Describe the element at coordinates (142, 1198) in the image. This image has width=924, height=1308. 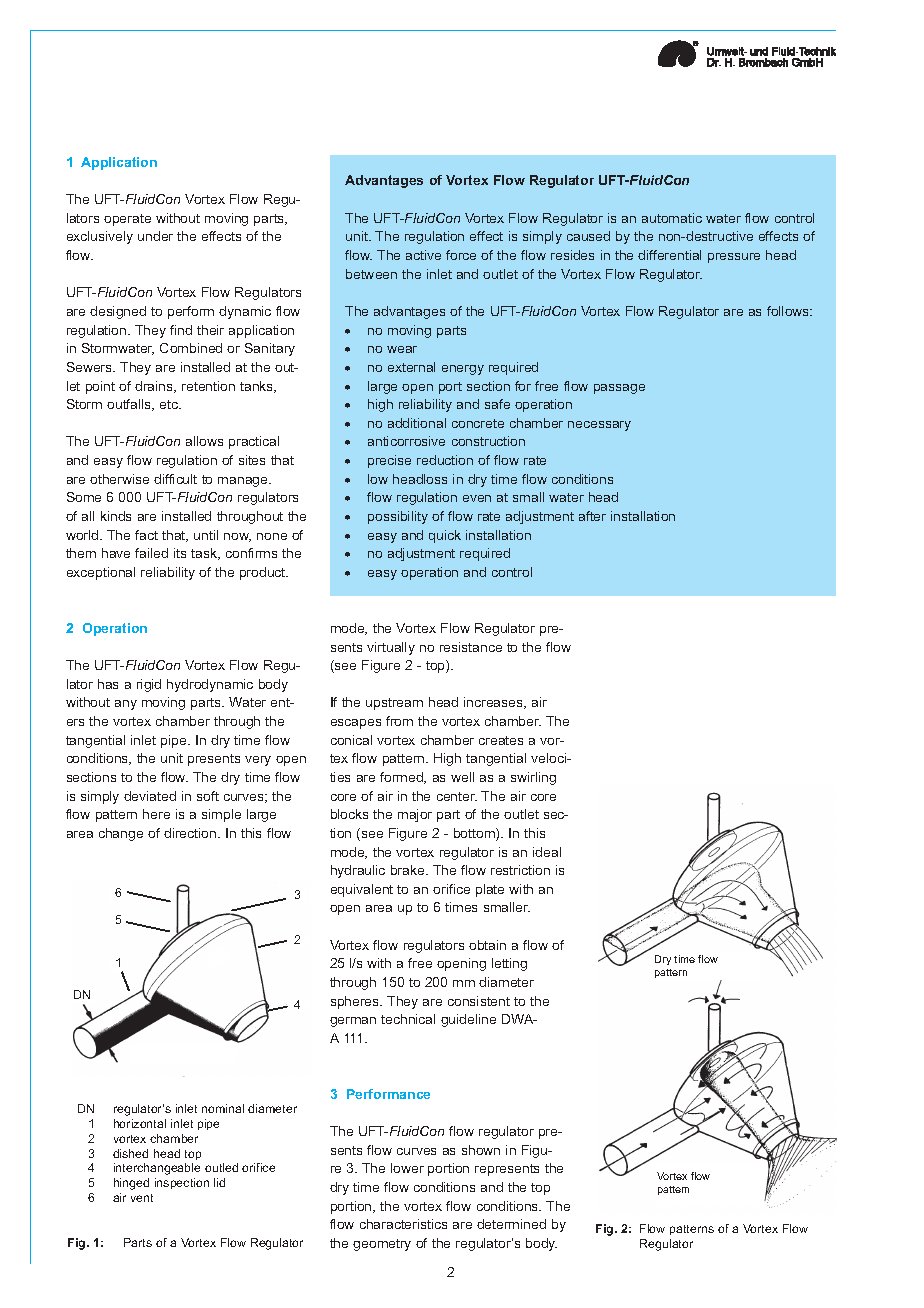
I see `vent` at that location.
